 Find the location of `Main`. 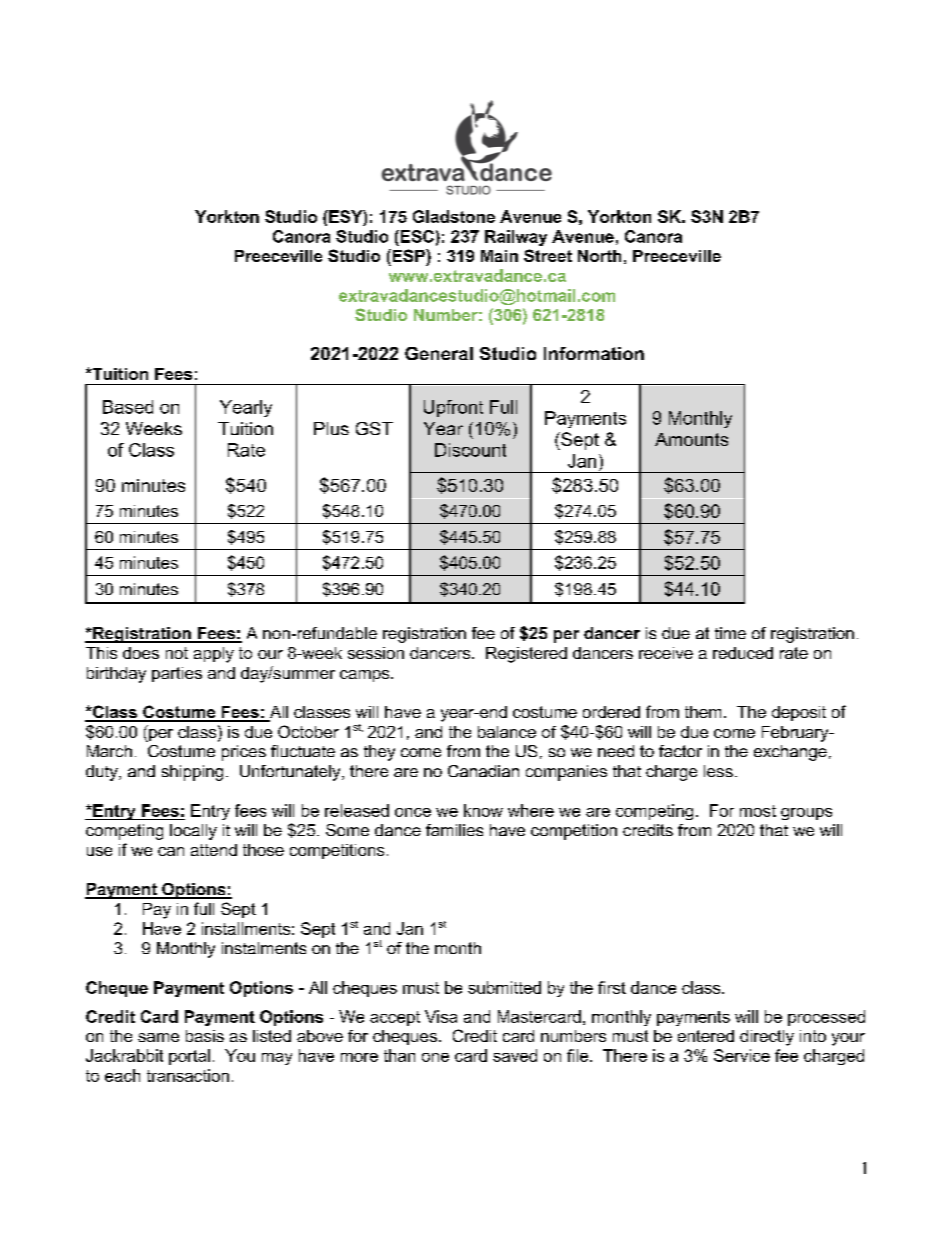

Main is located at coordinates (499, 256).
